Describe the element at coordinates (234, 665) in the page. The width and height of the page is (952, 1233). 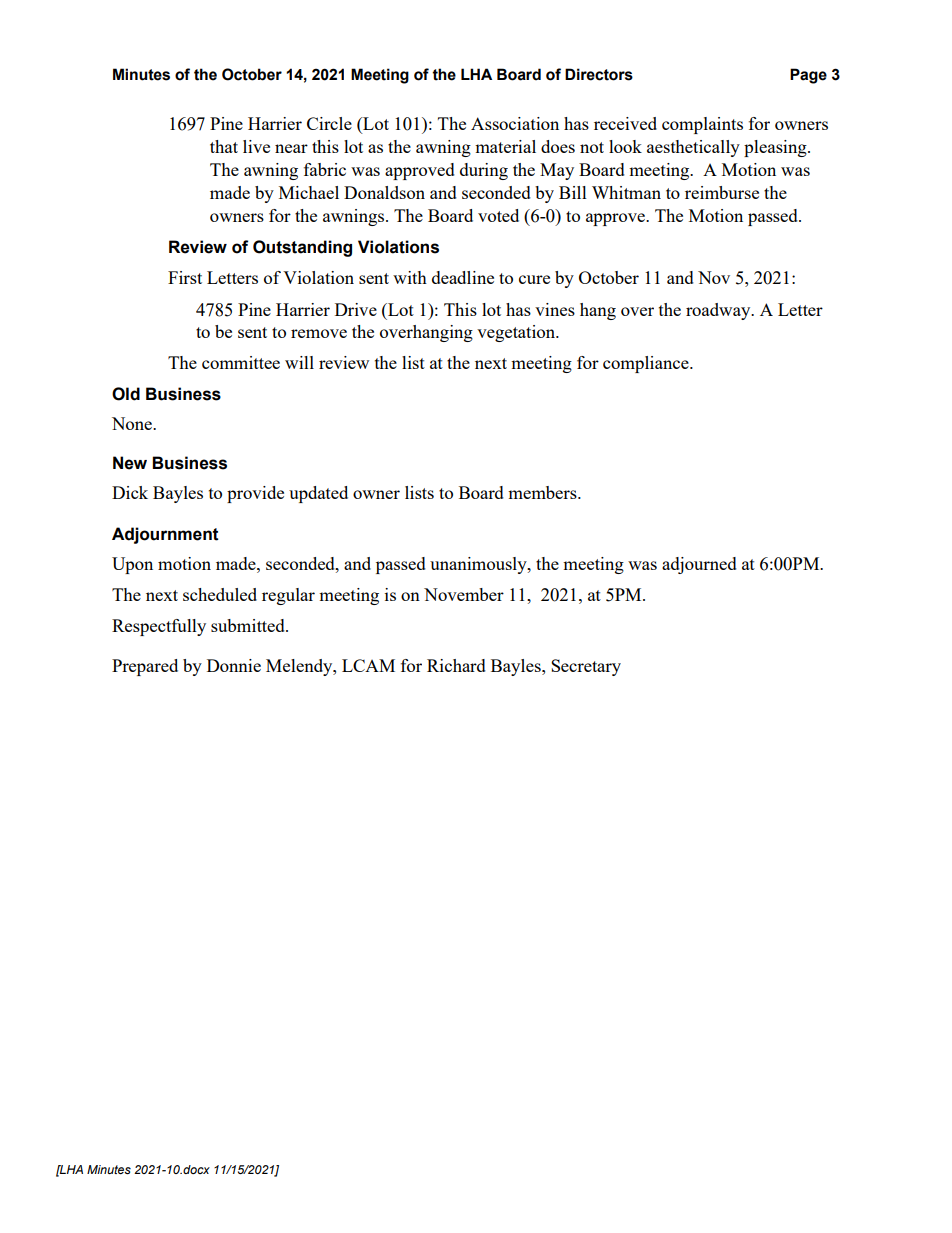
I see `Donnie` at that location.
